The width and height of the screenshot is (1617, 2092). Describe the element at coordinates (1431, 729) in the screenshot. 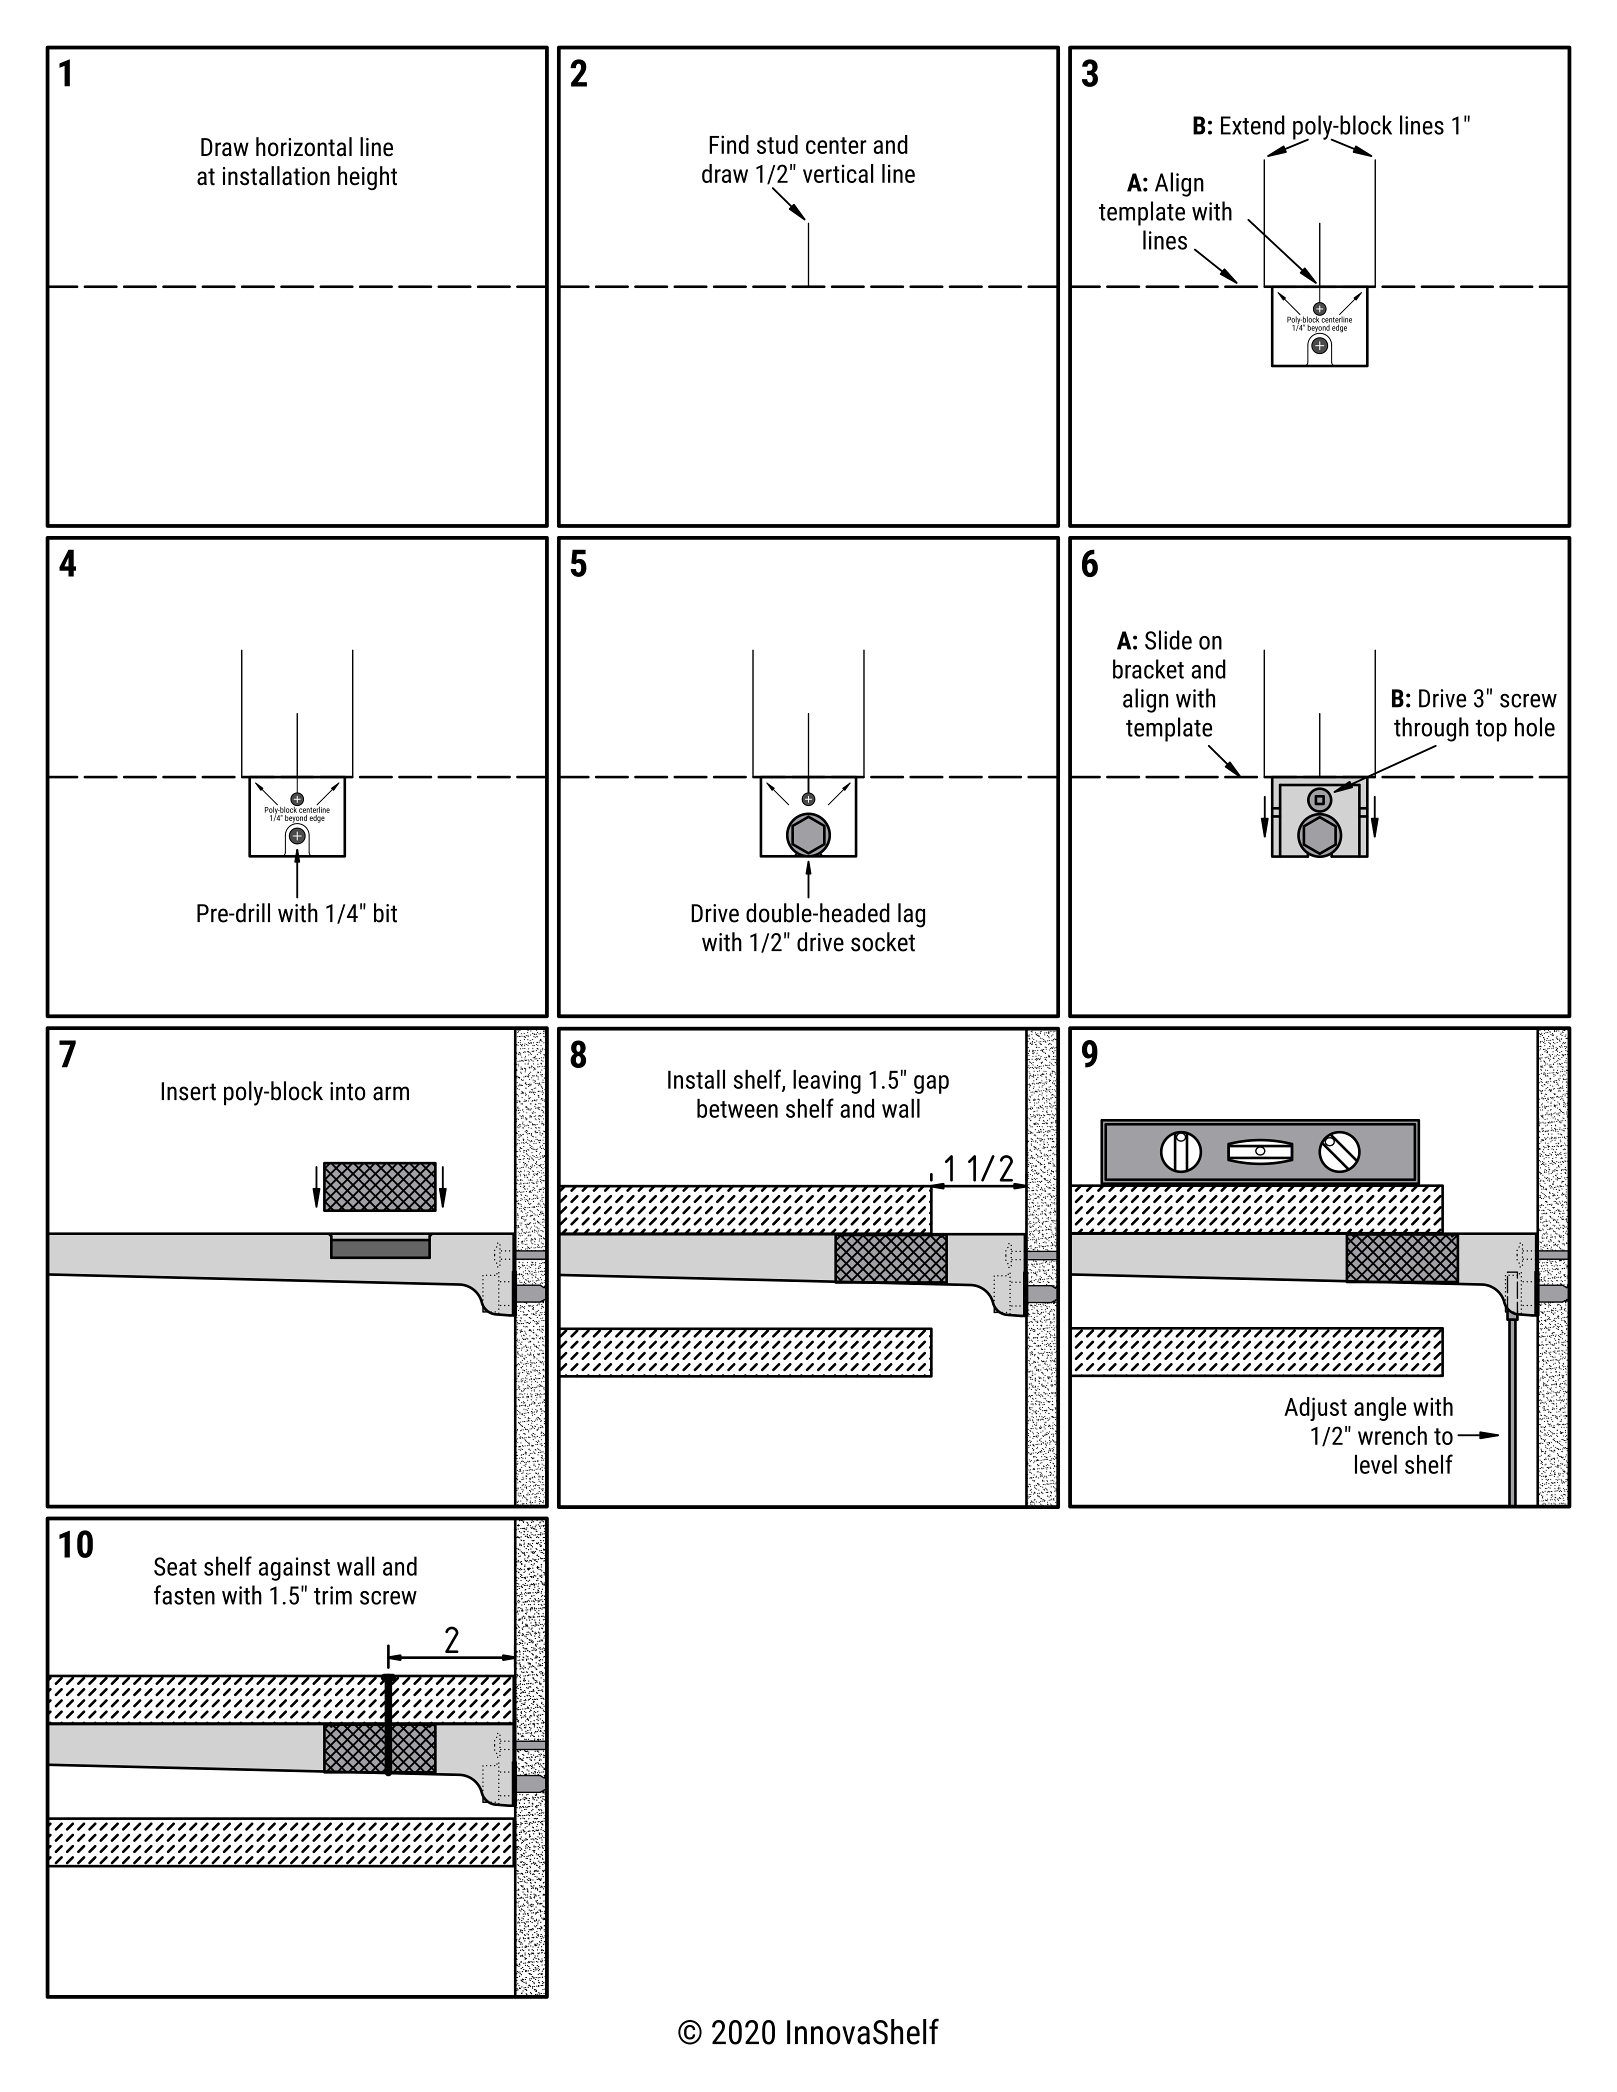

I see `through` at that location.
